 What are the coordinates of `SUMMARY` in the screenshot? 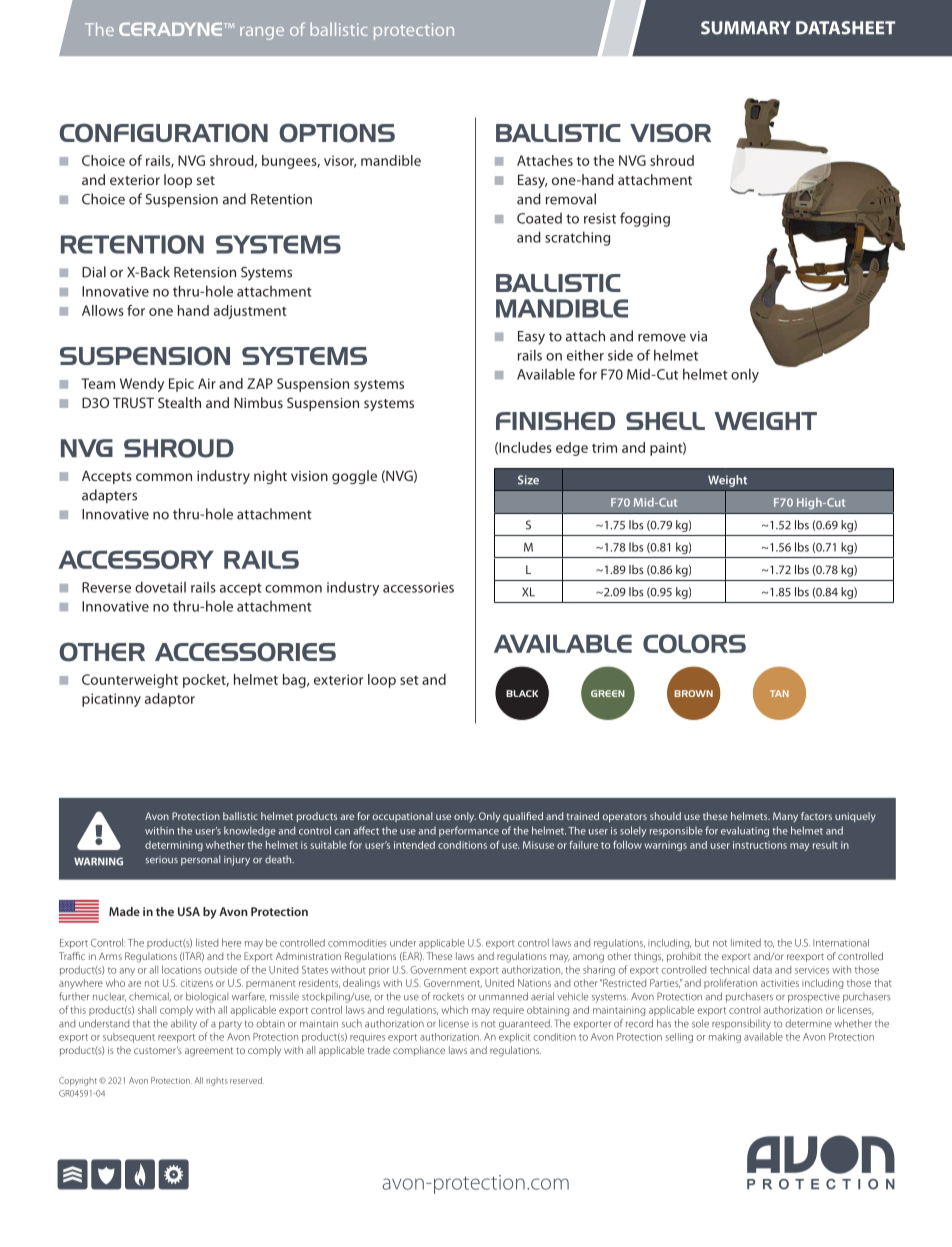 It's located at (746, 28).
